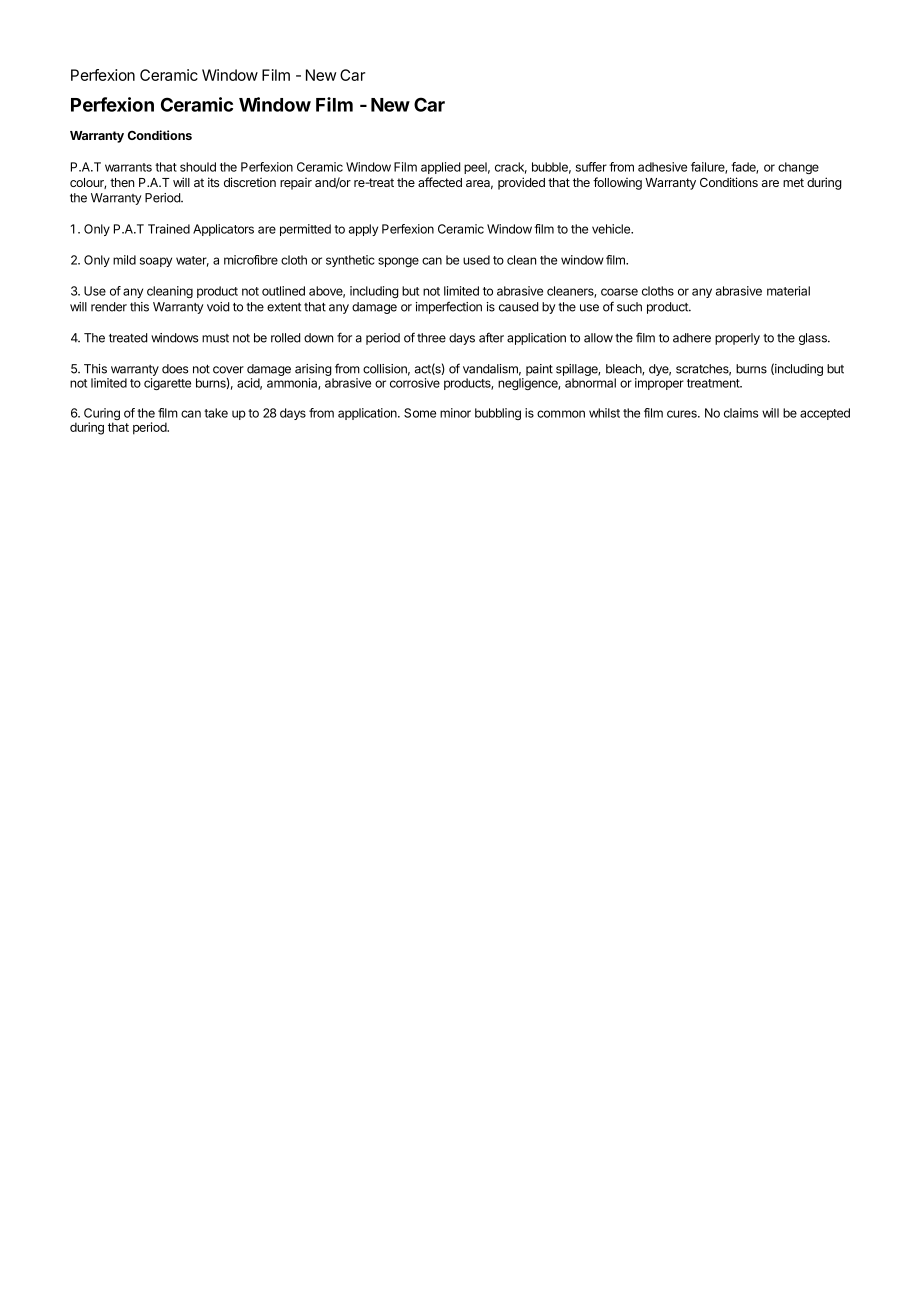 This image has height=1308, width=924. Describe the element at coordinates (216, 413) in the image. I see `take` at that location.
